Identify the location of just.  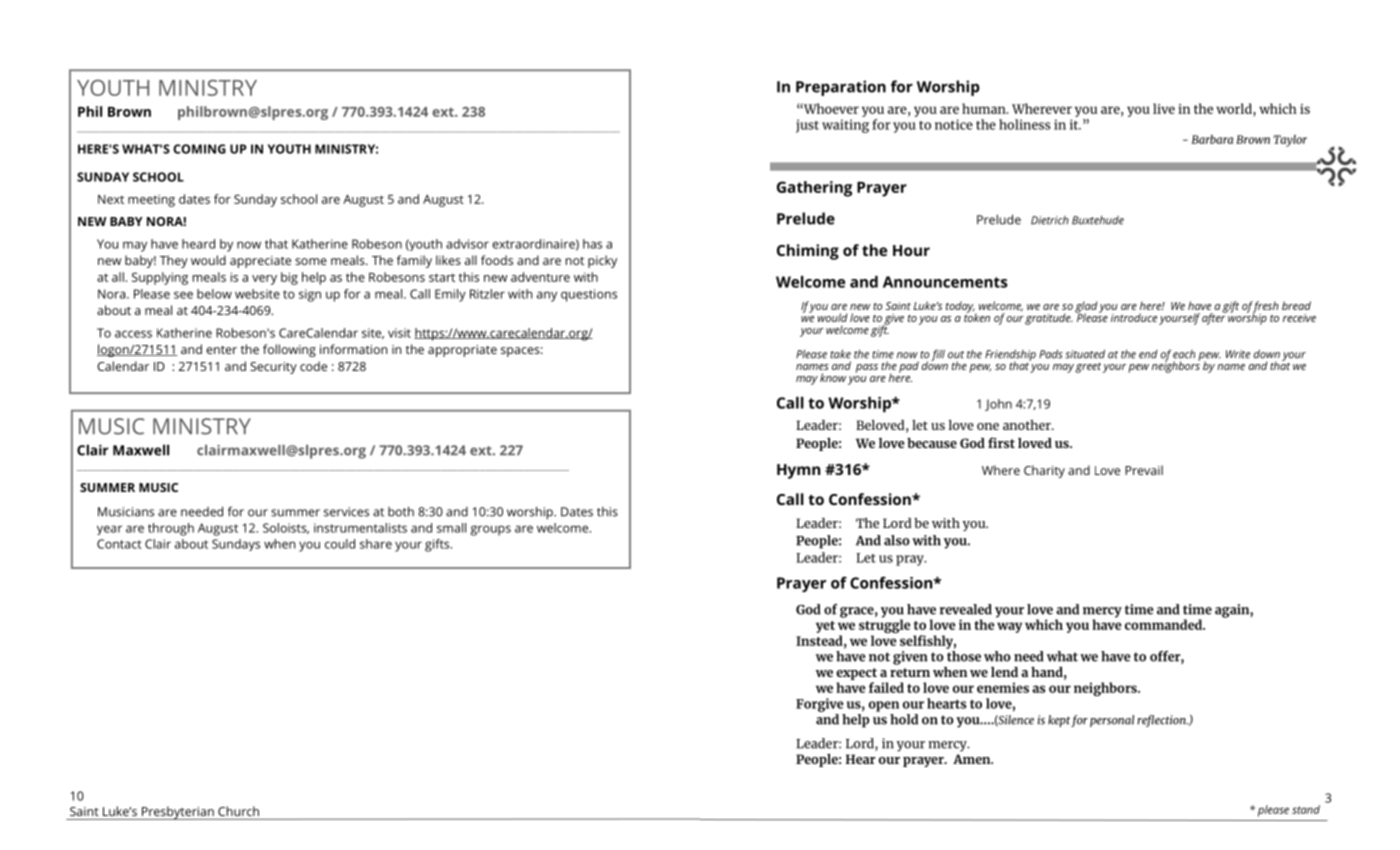
(807, 126).
